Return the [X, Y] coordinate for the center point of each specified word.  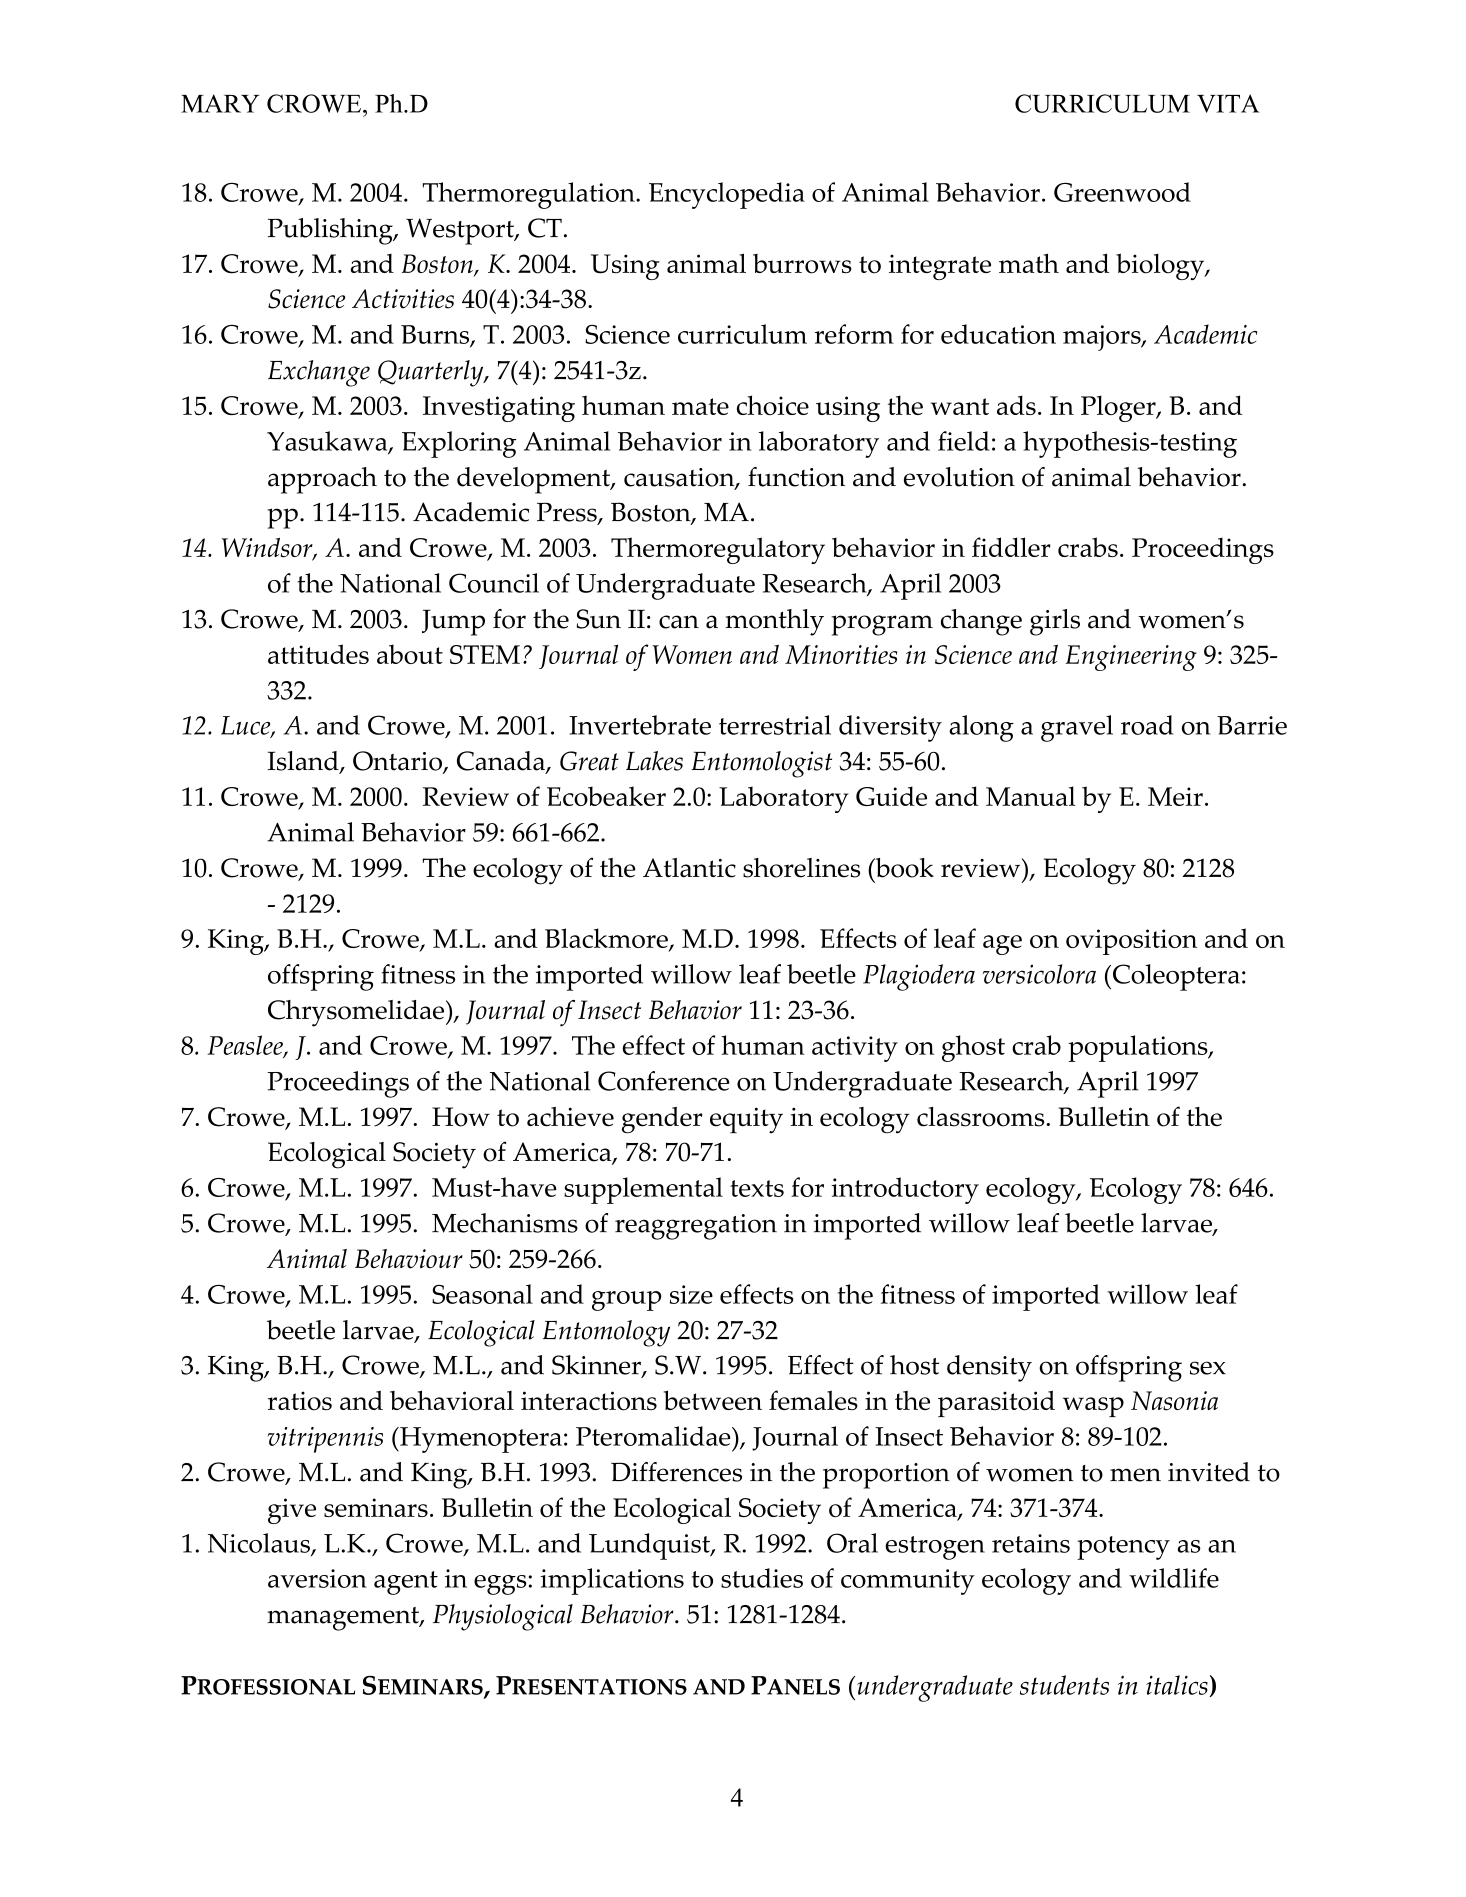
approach [322, 480]
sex [1208, 1368]
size [691, 1294]
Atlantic [689, 868]
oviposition [1131, 942]
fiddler [1011, 547]
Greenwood [1122, 192]
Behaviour [409, 1259]
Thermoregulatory [718, 550]
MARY [220, 103]
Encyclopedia [727, 195]
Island [304, 762]
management [344, 1619]
